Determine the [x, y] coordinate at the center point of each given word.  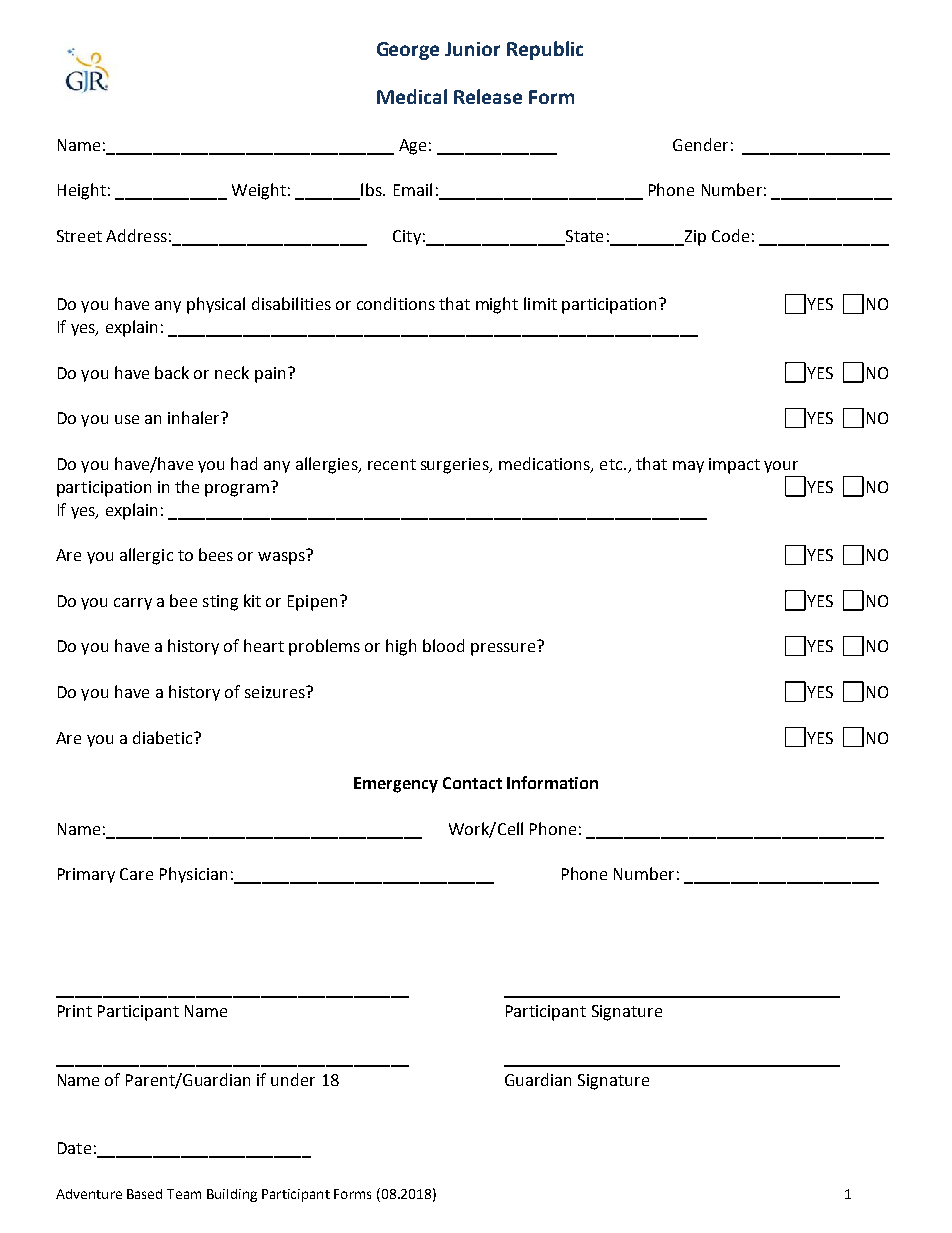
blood [443, 645]
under [293, 1079]
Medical [412, 96]
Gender [700, 144]
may [688, 467]
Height [82, 191]
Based [144, 1194]
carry [133, 604]
